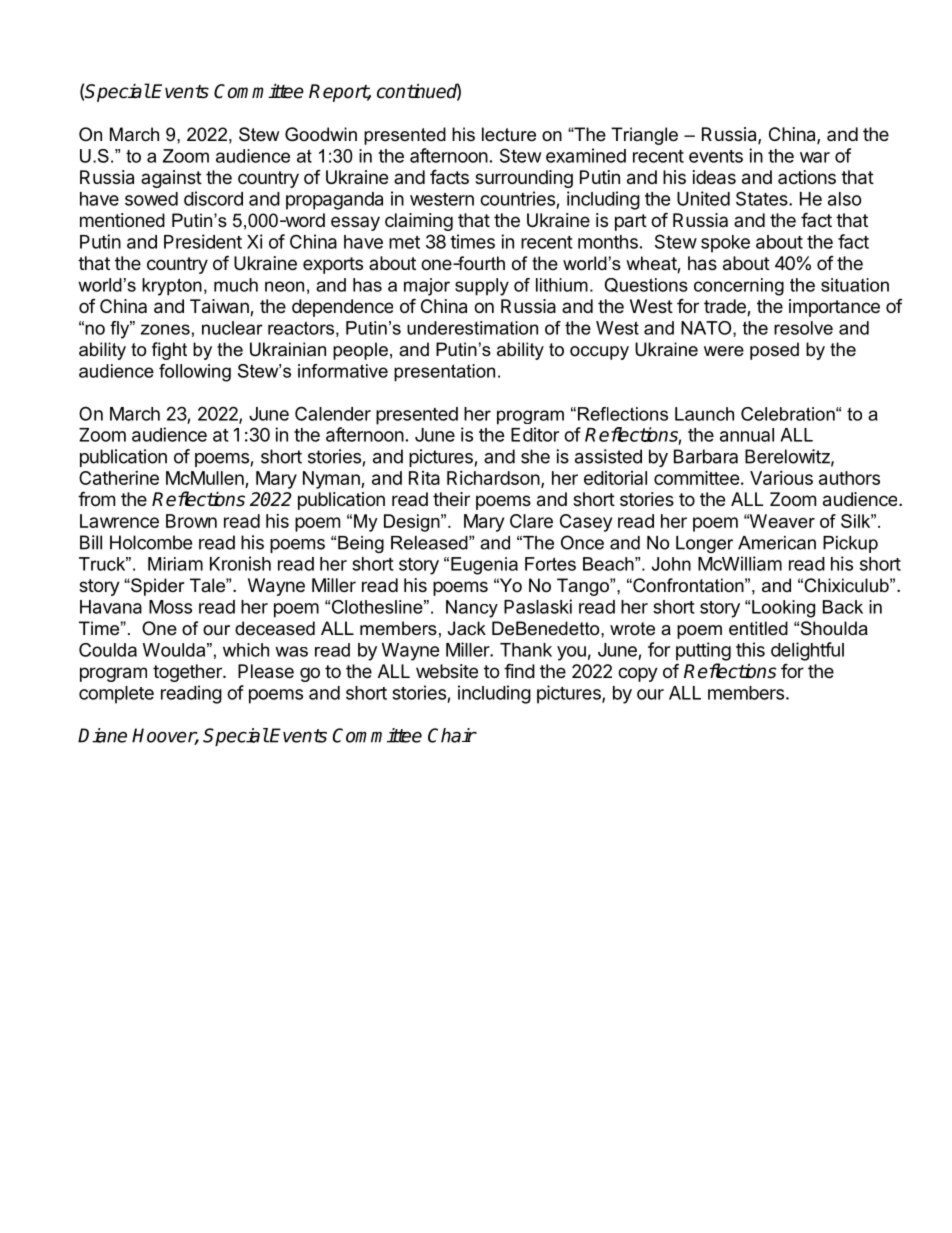  I want to click on complete, so click(116, 695).
